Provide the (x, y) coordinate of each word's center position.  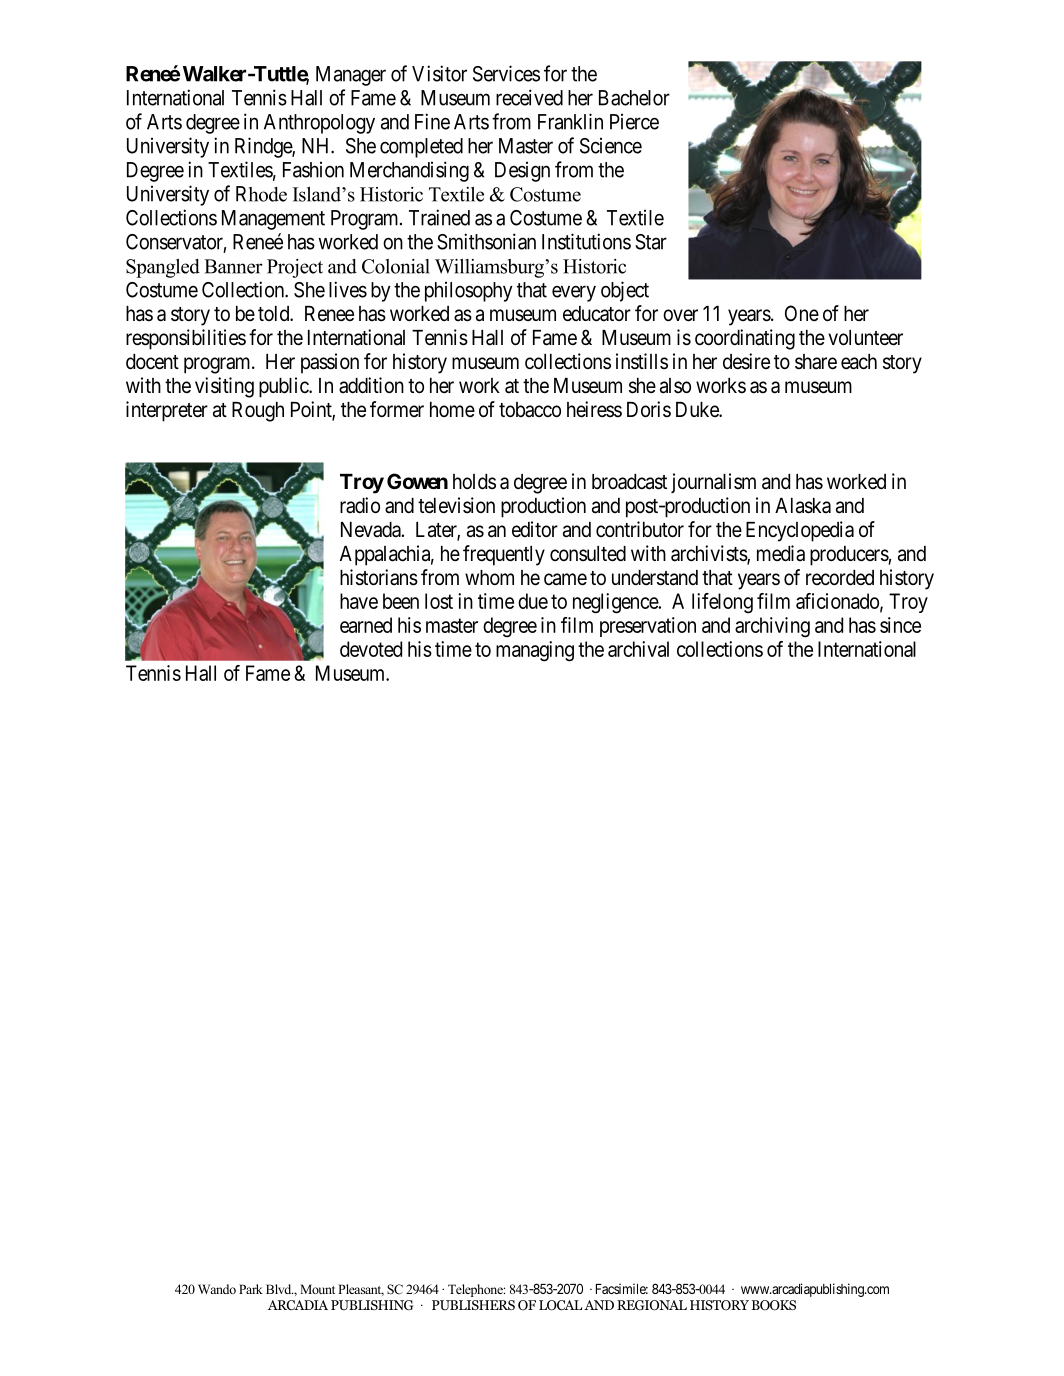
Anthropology (319, 124)
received (529, 97)
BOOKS (774, 1305)
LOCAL (560, 1305)
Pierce (634, 122)
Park (251, 1289)
